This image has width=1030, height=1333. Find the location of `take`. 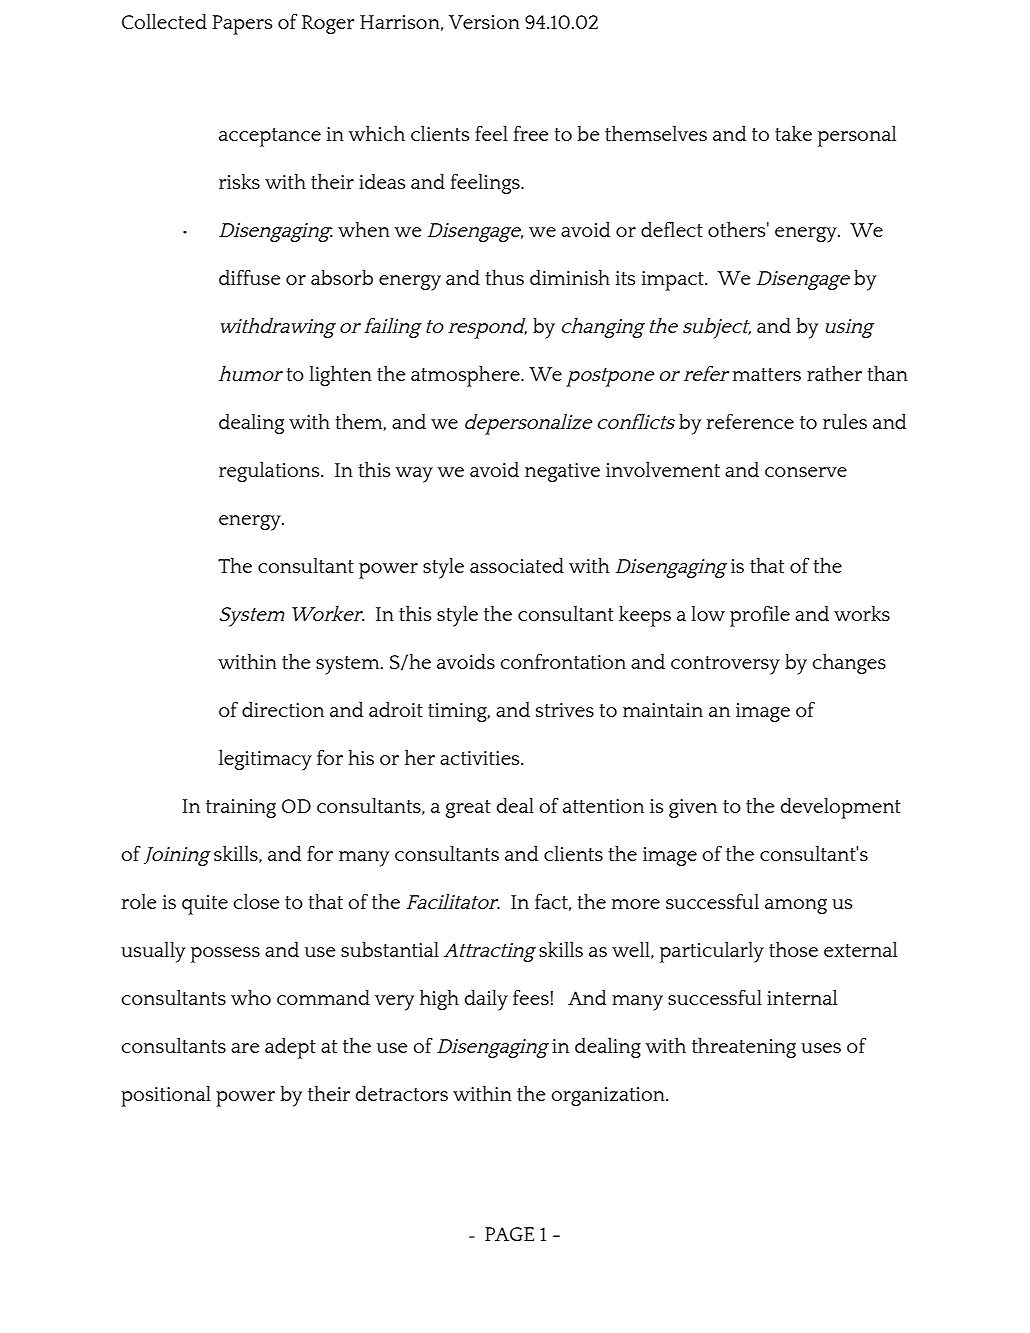

take is located at coordinates (793, 133).
